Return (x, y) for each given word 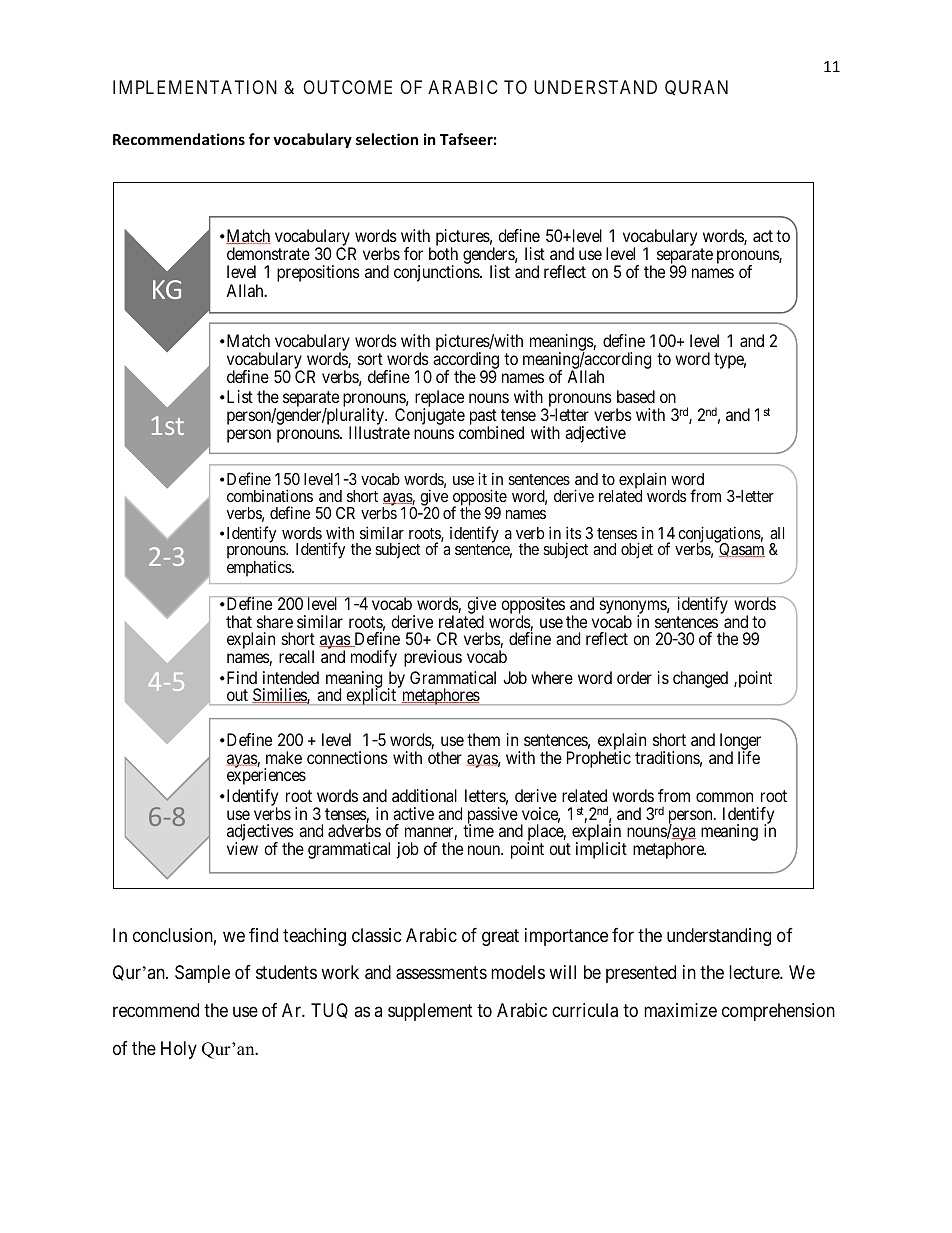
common (724, 797)
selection (387, 139)
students (286, 972)
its (573, 532)
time (478, 830)
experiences (266, 776)
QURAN (696, 88)
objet (637, 550)
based (636, 396)
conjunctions (437, 273)
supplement (430, 1012)
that (239, 621)
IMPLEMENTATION (195, 87)
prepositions (318, 273)
